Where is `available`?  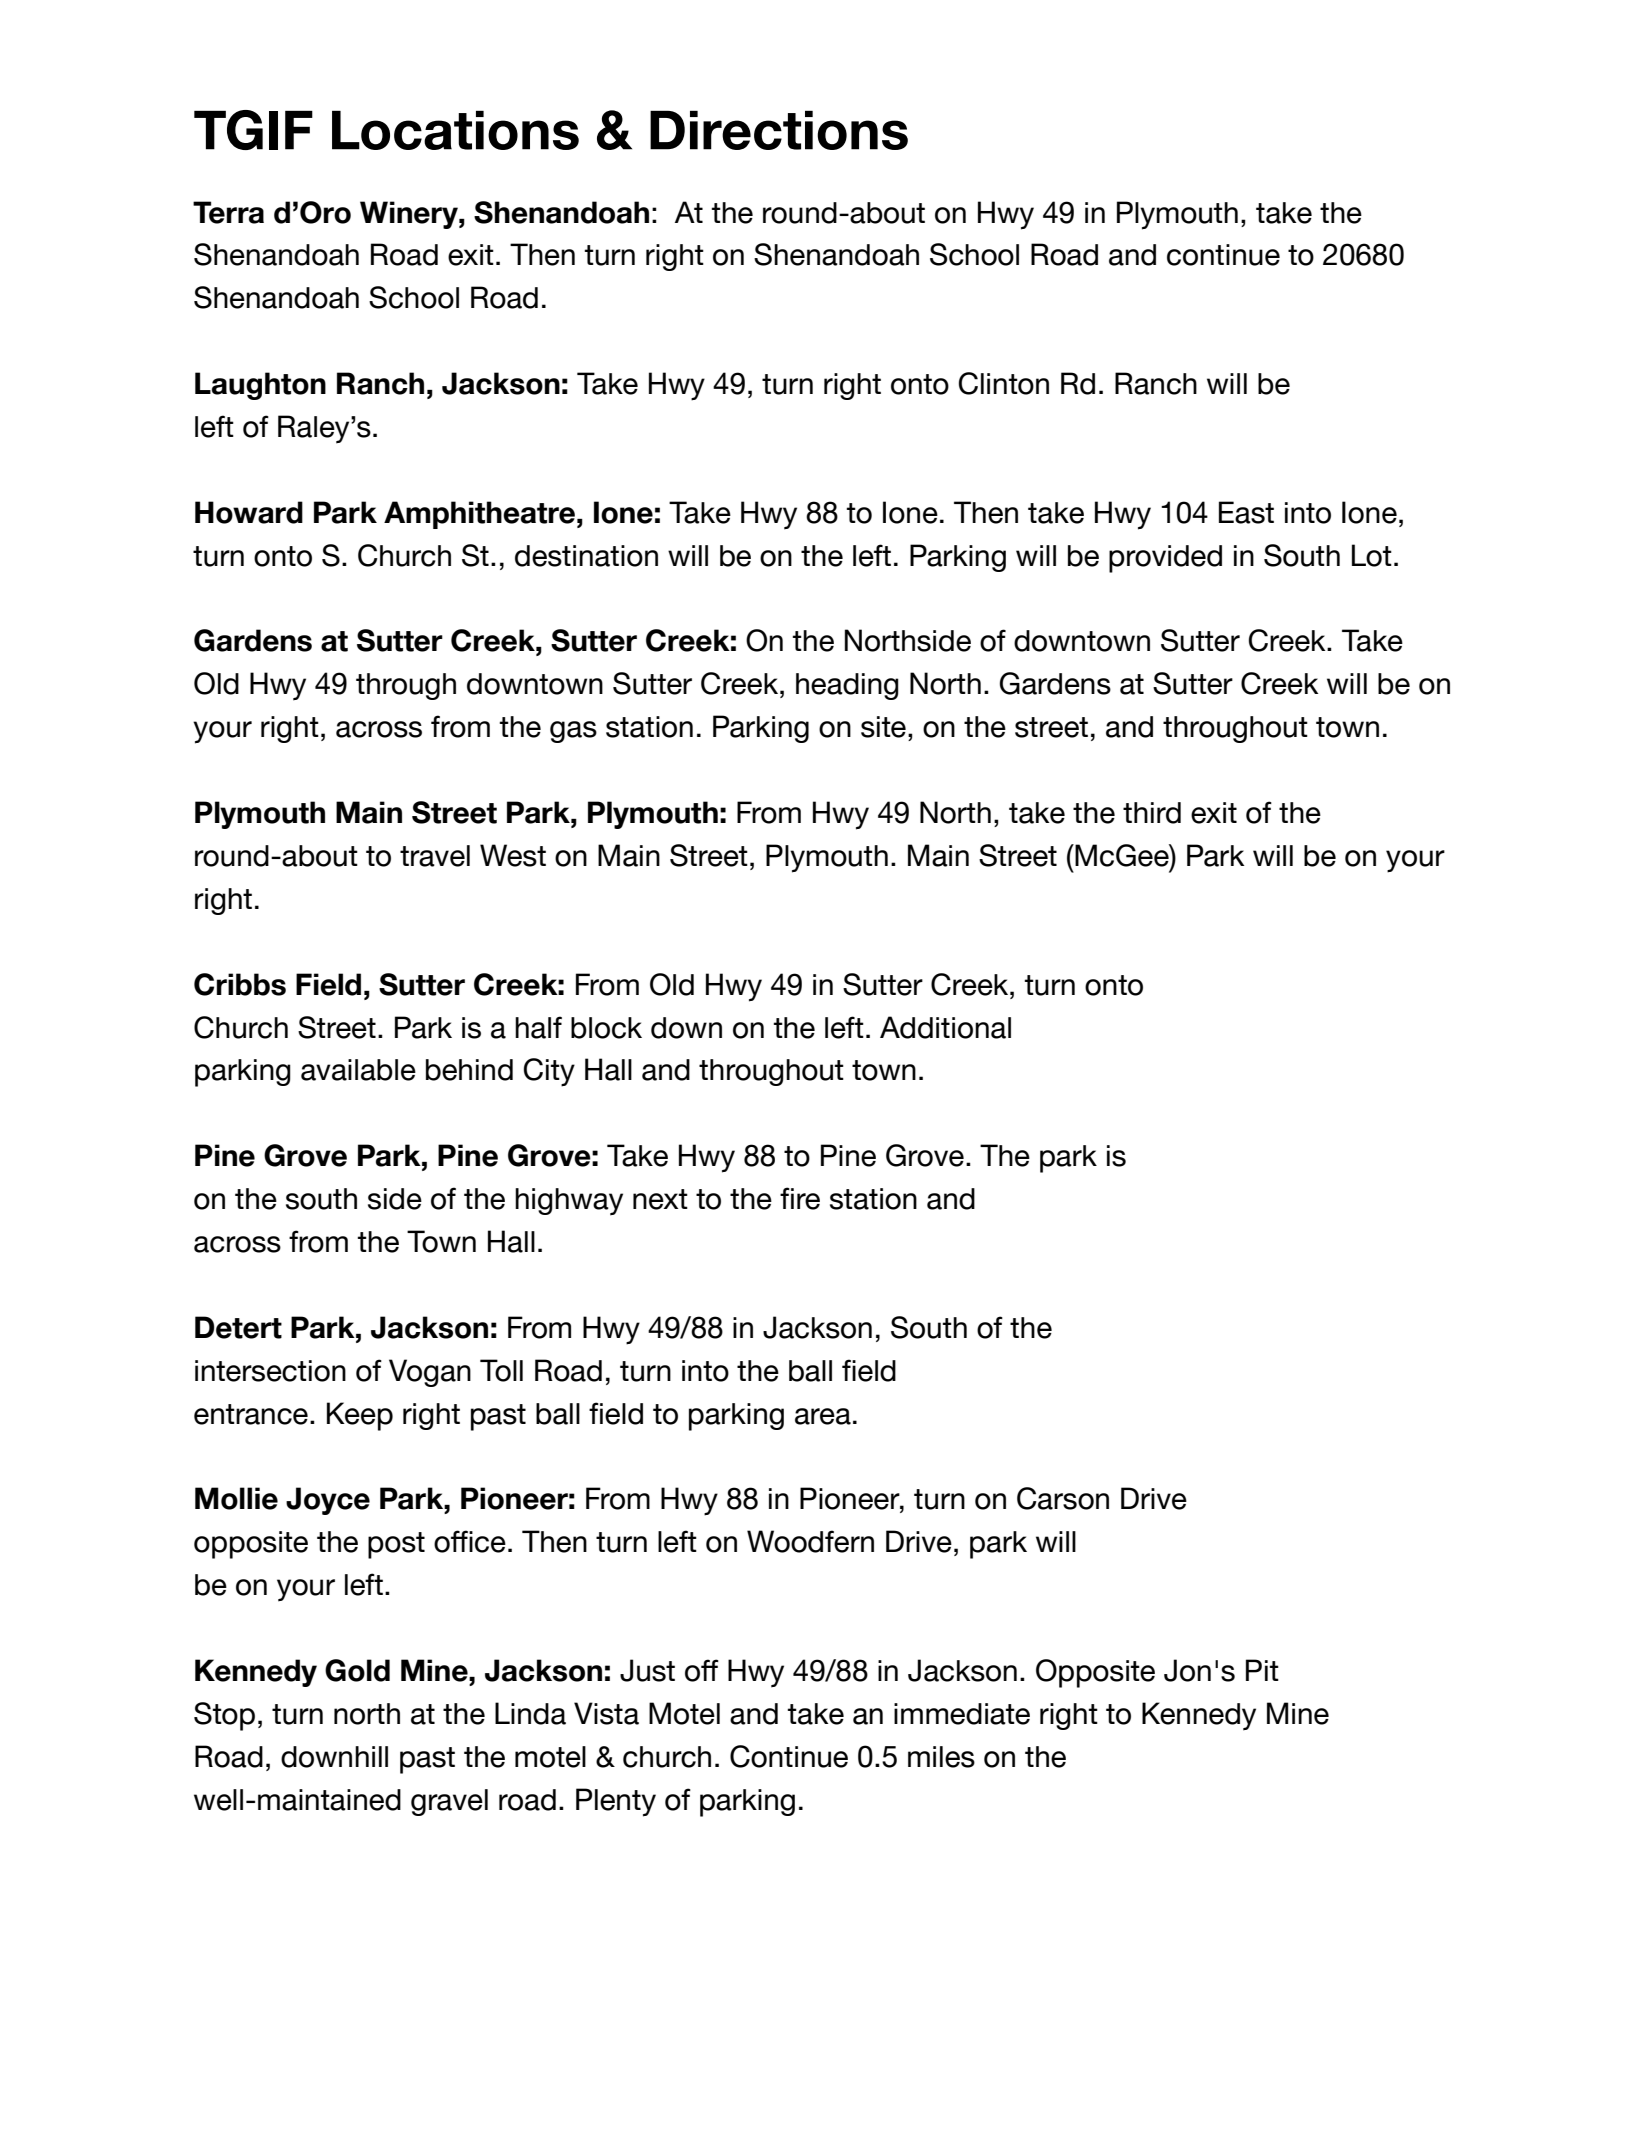
available is located at coordinates (358, 1070).
